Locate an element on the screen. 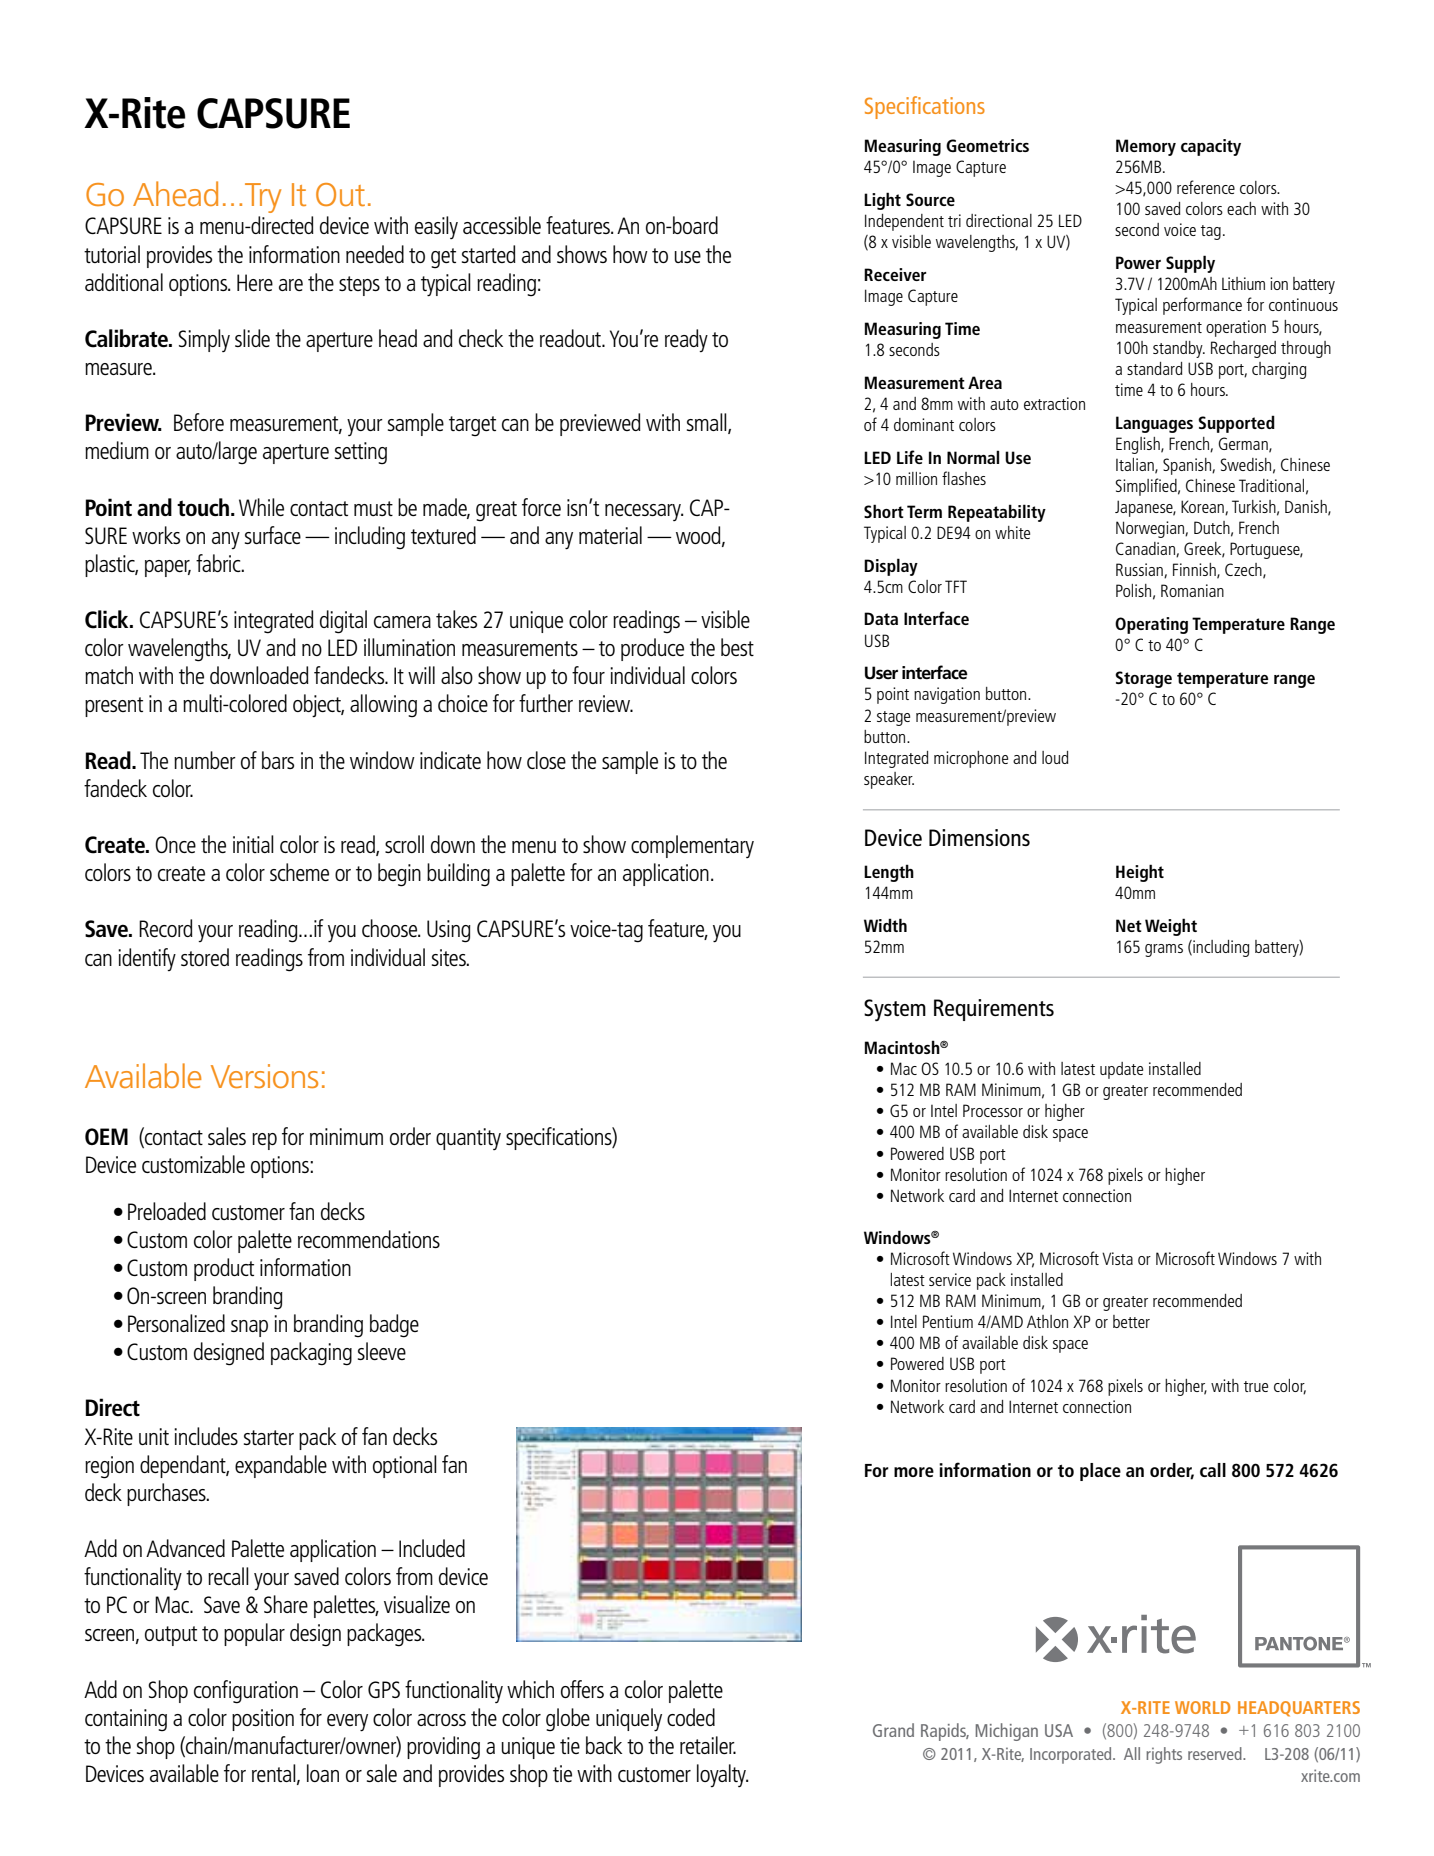 Image resolution: width=1434 pixels, height=1856 pixels. best is located at coordinates (737, 647).
